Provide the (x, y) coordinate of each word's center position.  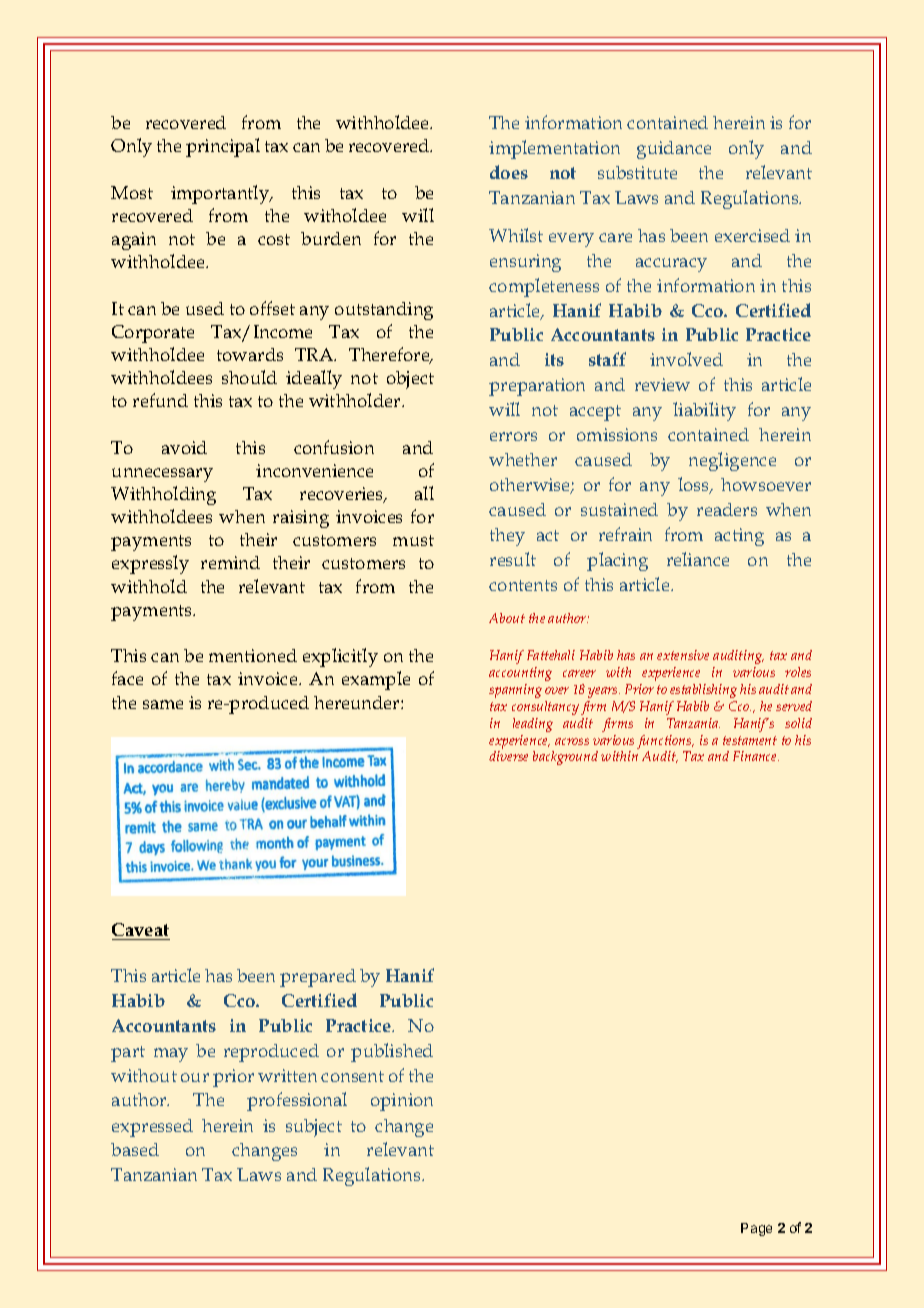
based (135, 1149)
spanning (515, 691)
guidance (674, 150)
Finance (756, 756)
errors (513, 436)
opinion (402, 1102)
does (509, 172)
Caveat (140, 929)
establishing (703, 691)
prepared (318, 978)
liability (704, 411)
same (163, 704)
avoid (184, 447)
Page (756, 1229)
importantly (221, 194)
